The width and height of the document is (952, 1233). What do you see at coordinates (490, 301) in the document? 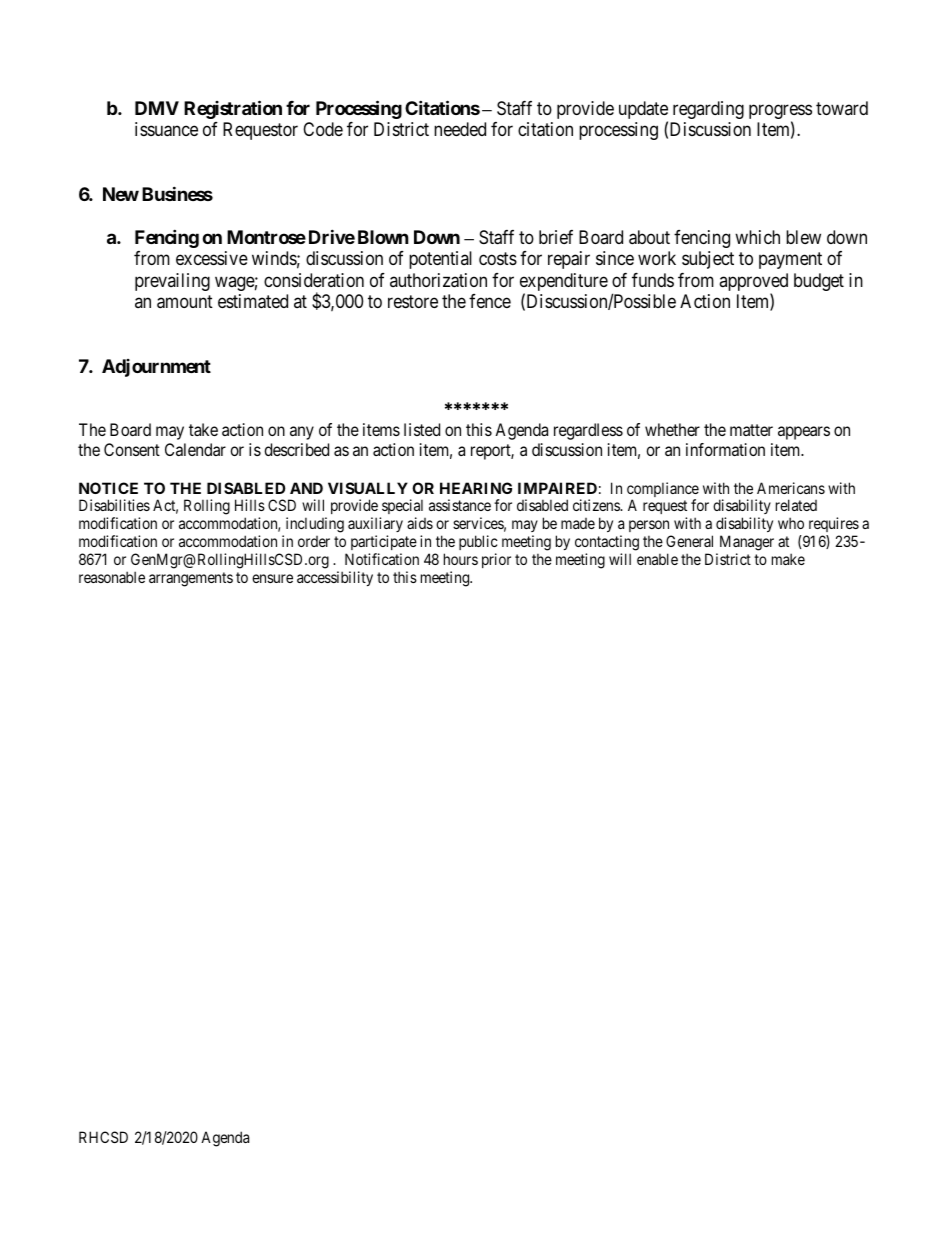
I see `fence` at bounding box center [490, 301].
